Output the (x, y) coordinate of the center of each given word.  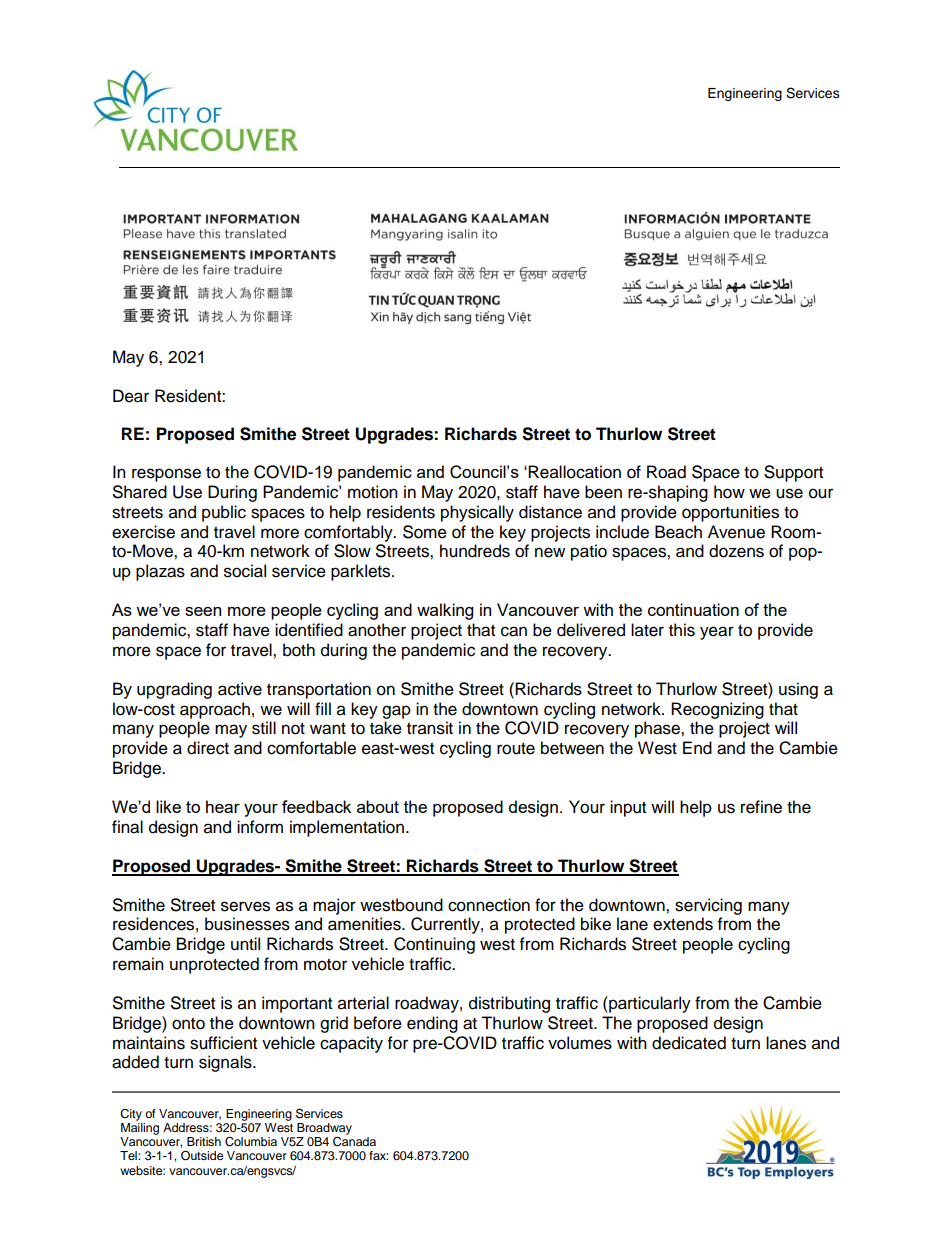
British (204, 1141)
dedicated (689, 1043)
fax (378, 1155)
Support (793, 473)
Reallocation (574, 472)
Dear (131, 396)
